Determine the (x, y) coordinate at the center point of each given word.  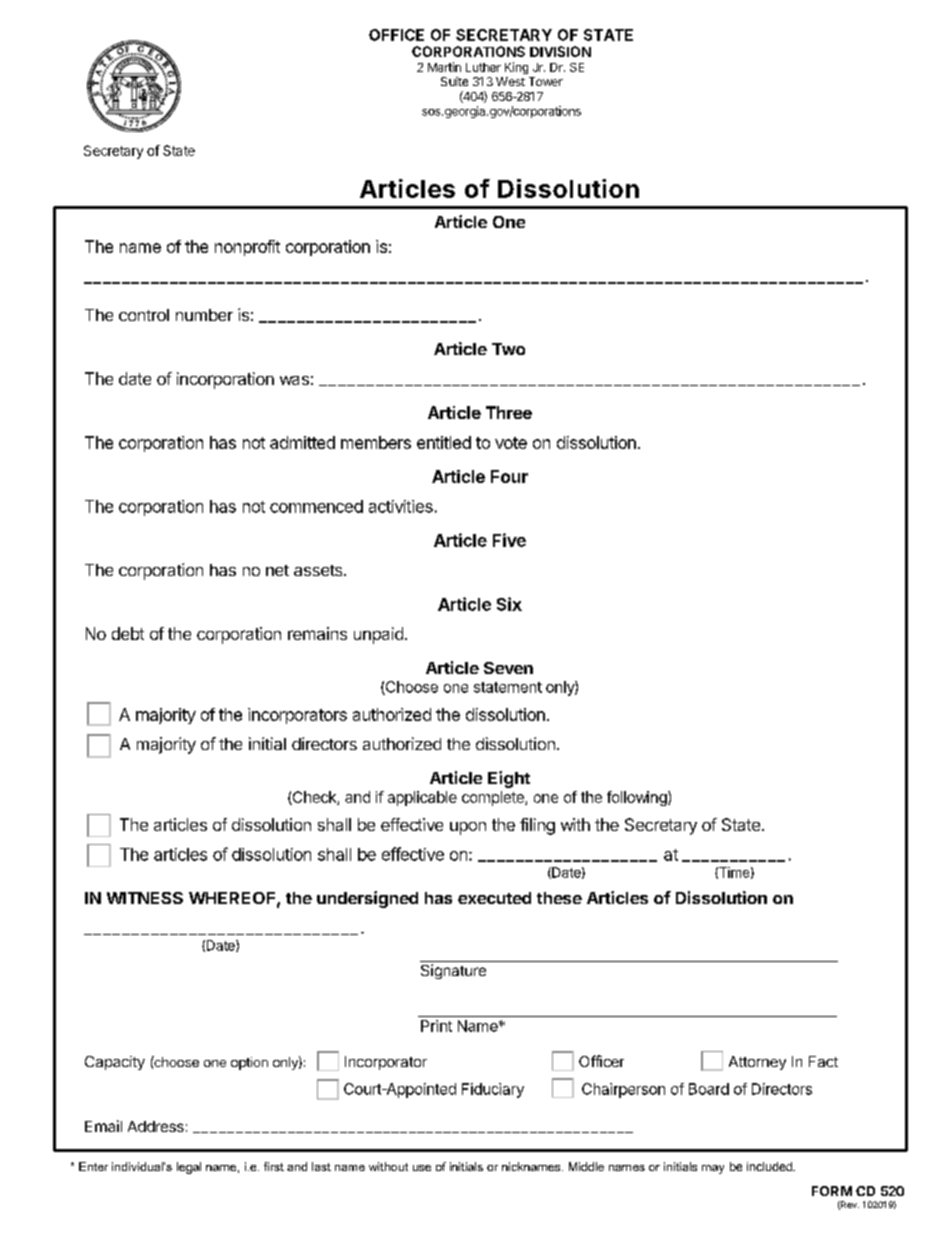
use (422, 1168)
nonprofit (247, 248)
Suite (454, 81)
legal (189, 1168)
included (770, 1166)
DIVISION (560, 51)
